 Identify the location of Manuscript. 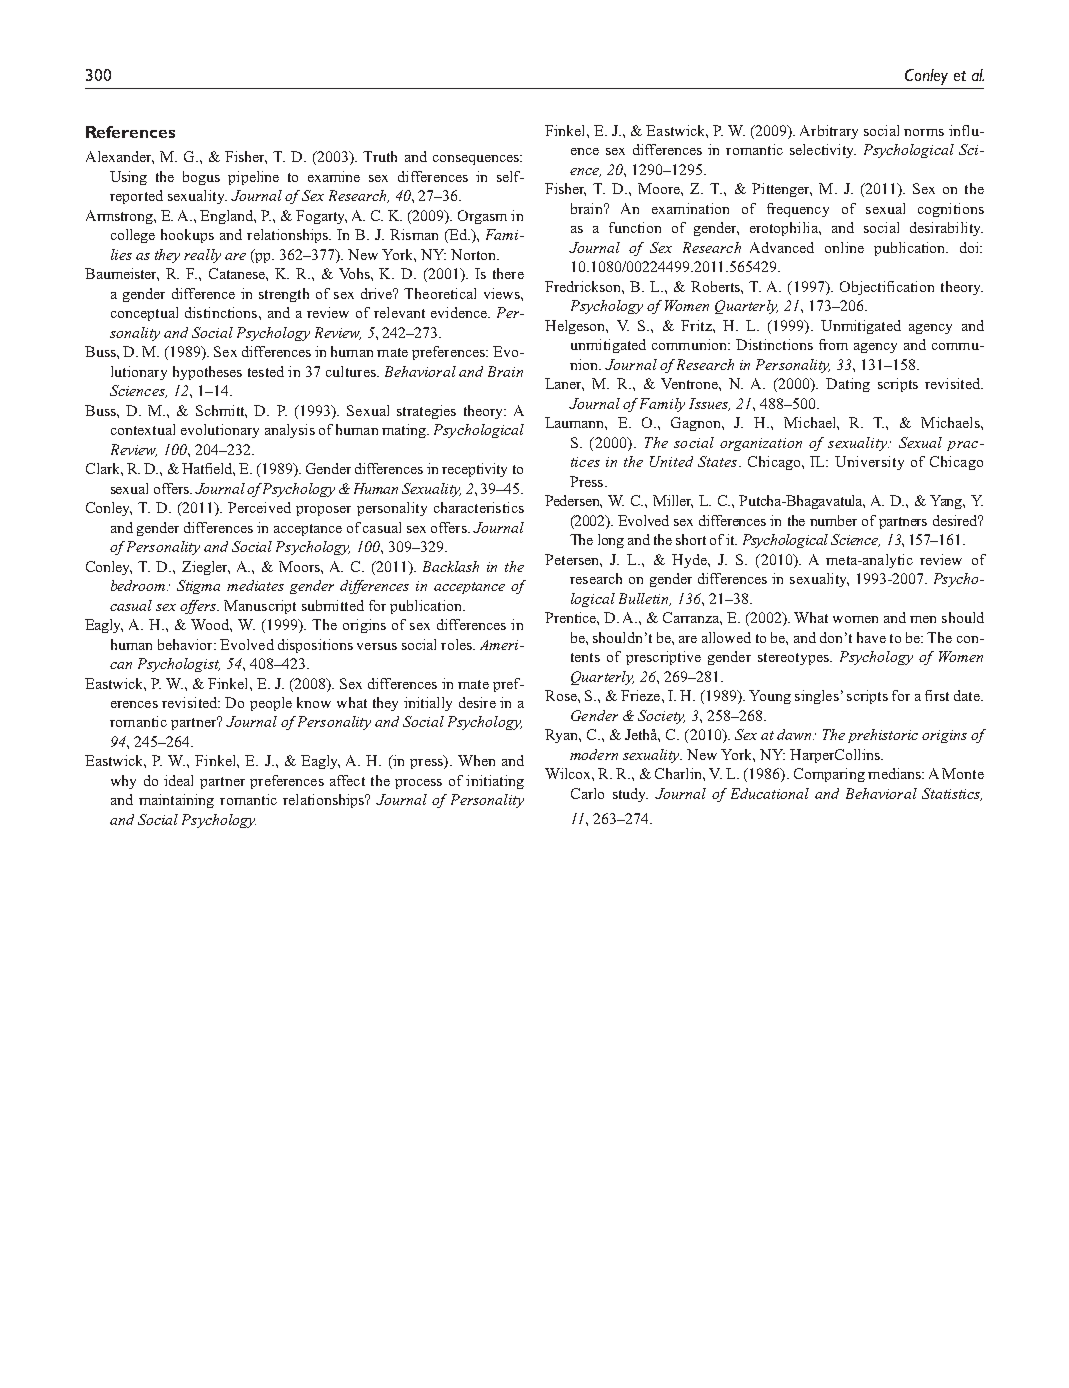
(260, 607).
